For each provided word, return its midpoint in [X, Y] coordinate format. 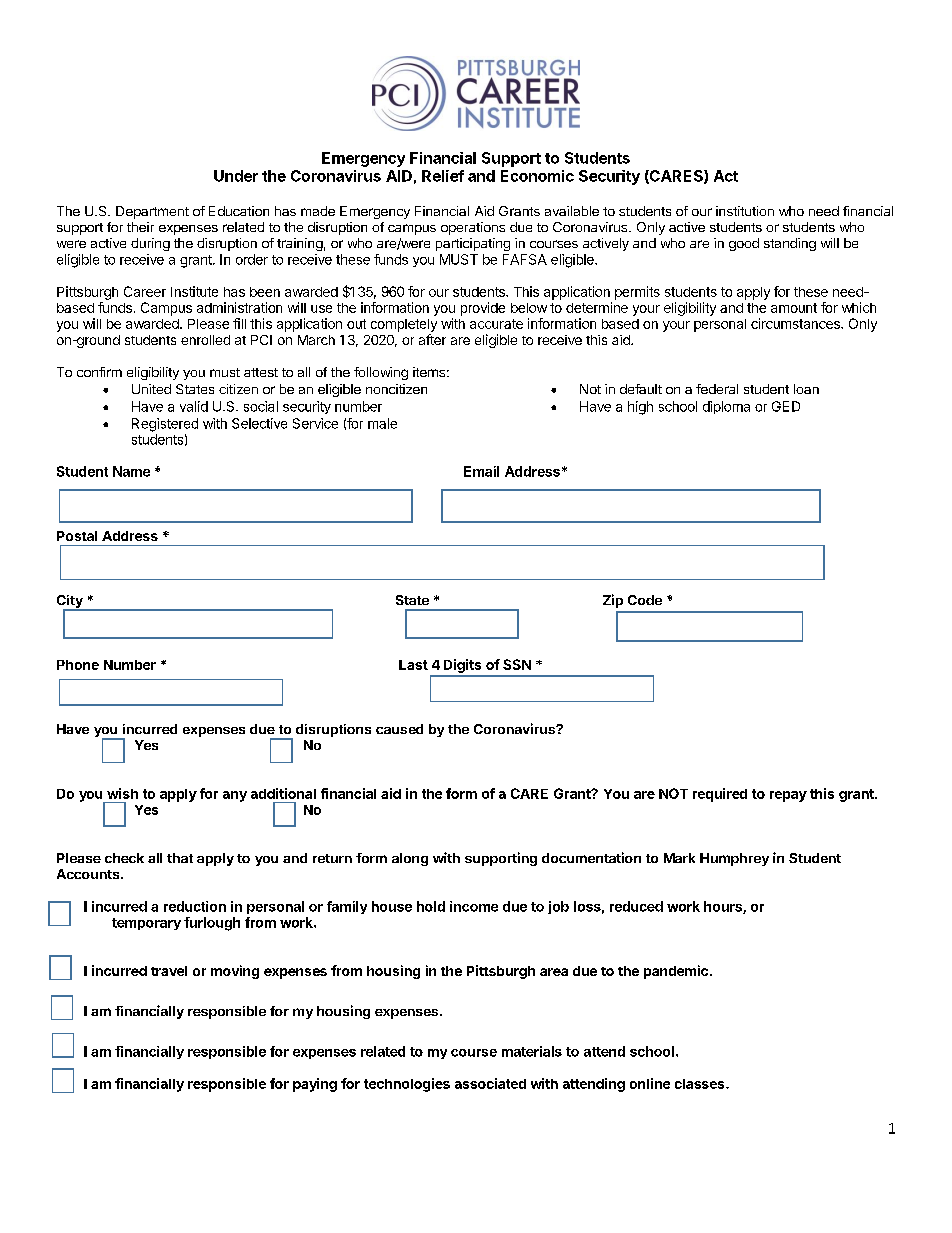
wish [122, 793]
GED [786, 406]
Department [152, 212]
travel [169, 971]
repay [788, 796]
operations [473, 228]
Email [481, 471]
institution [745, 211]
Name [131, 471]
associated [490, 1083]
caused [399, 729]
